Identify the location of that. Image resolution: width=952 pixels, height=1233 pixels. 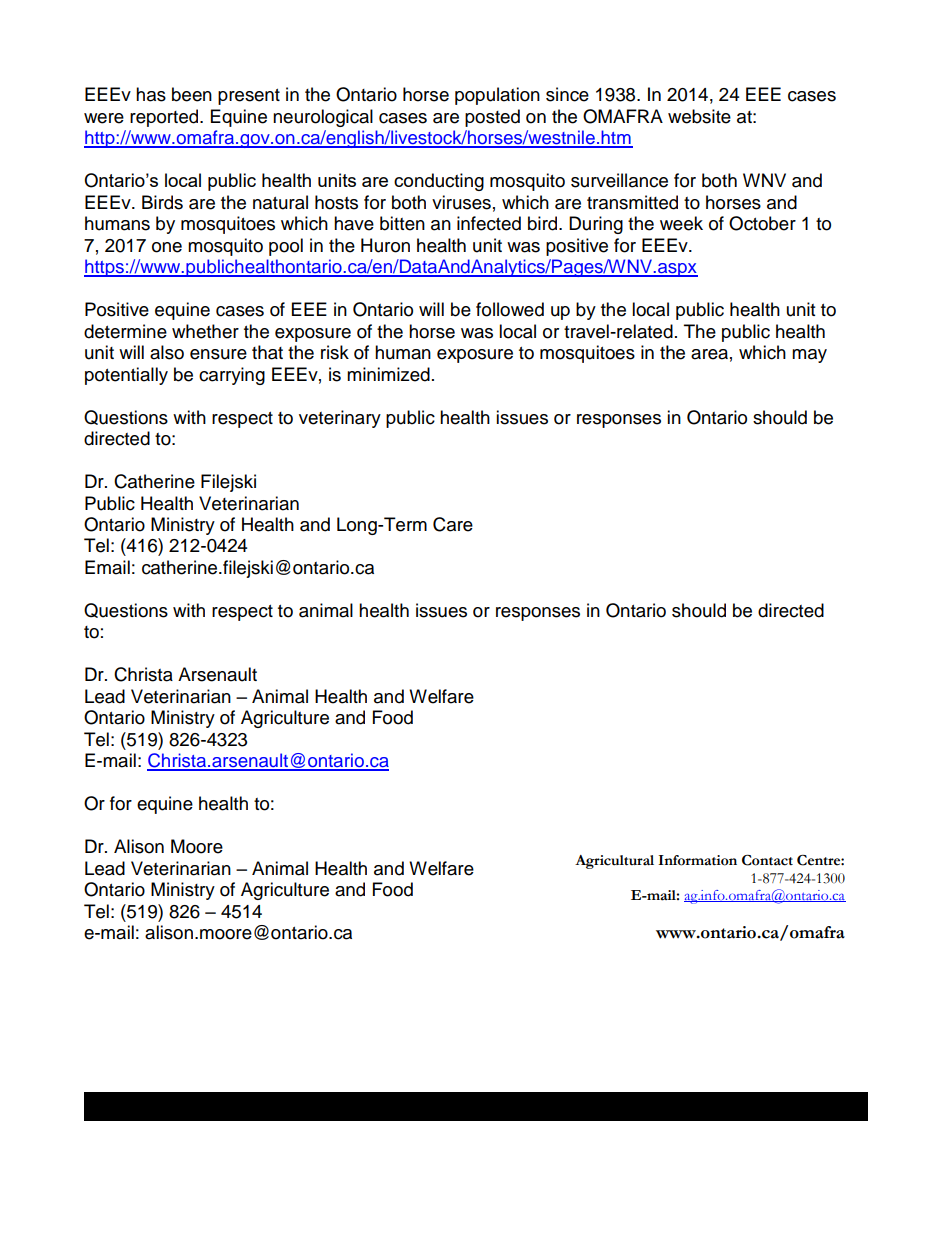
(267, 352).
